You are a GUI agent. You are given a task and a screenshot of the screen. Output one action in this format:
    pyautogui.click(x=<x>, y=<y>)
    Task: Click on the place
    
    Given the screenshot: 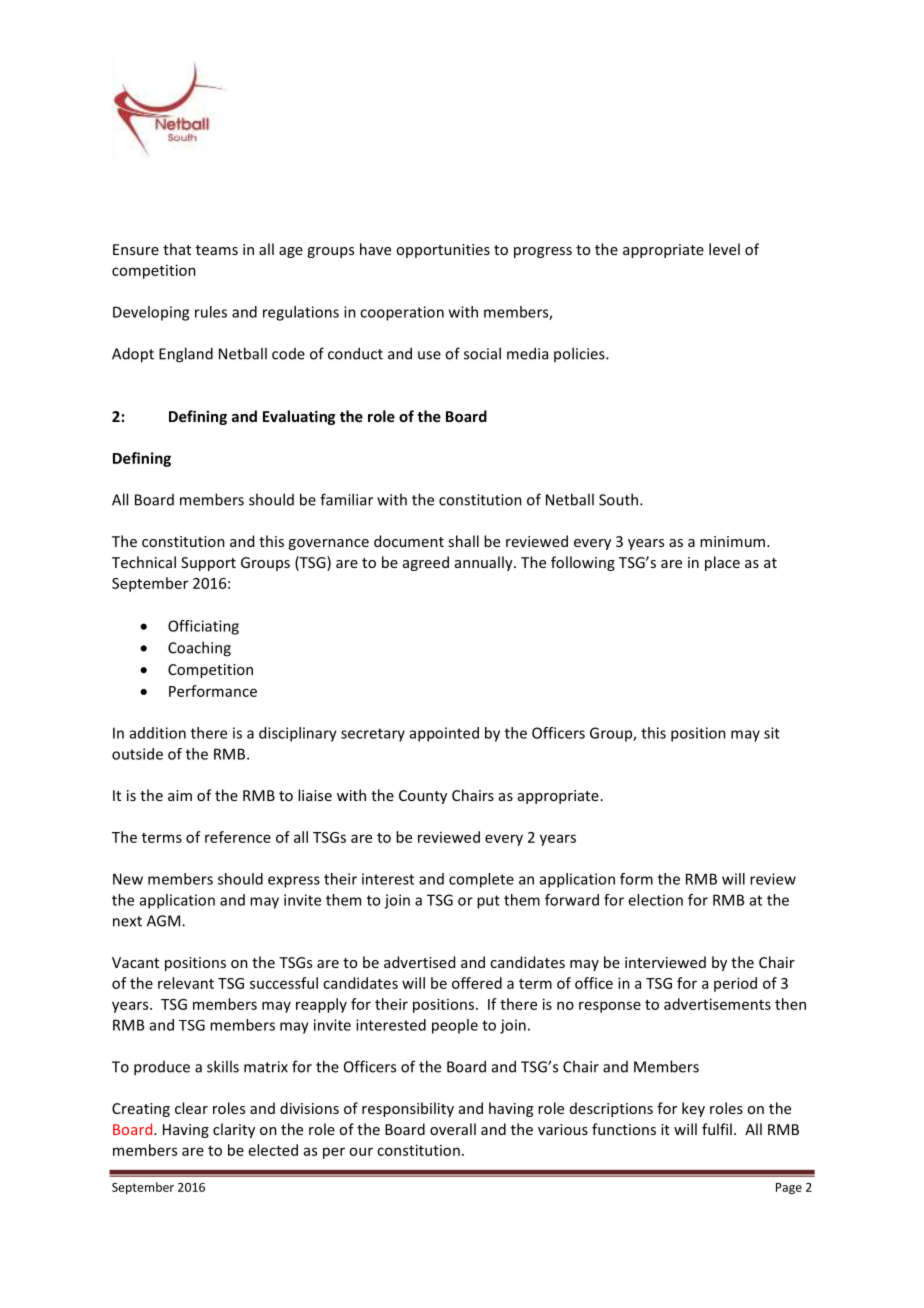 What is the action you would take?
    pyautogui.click(x=722, y=563)
